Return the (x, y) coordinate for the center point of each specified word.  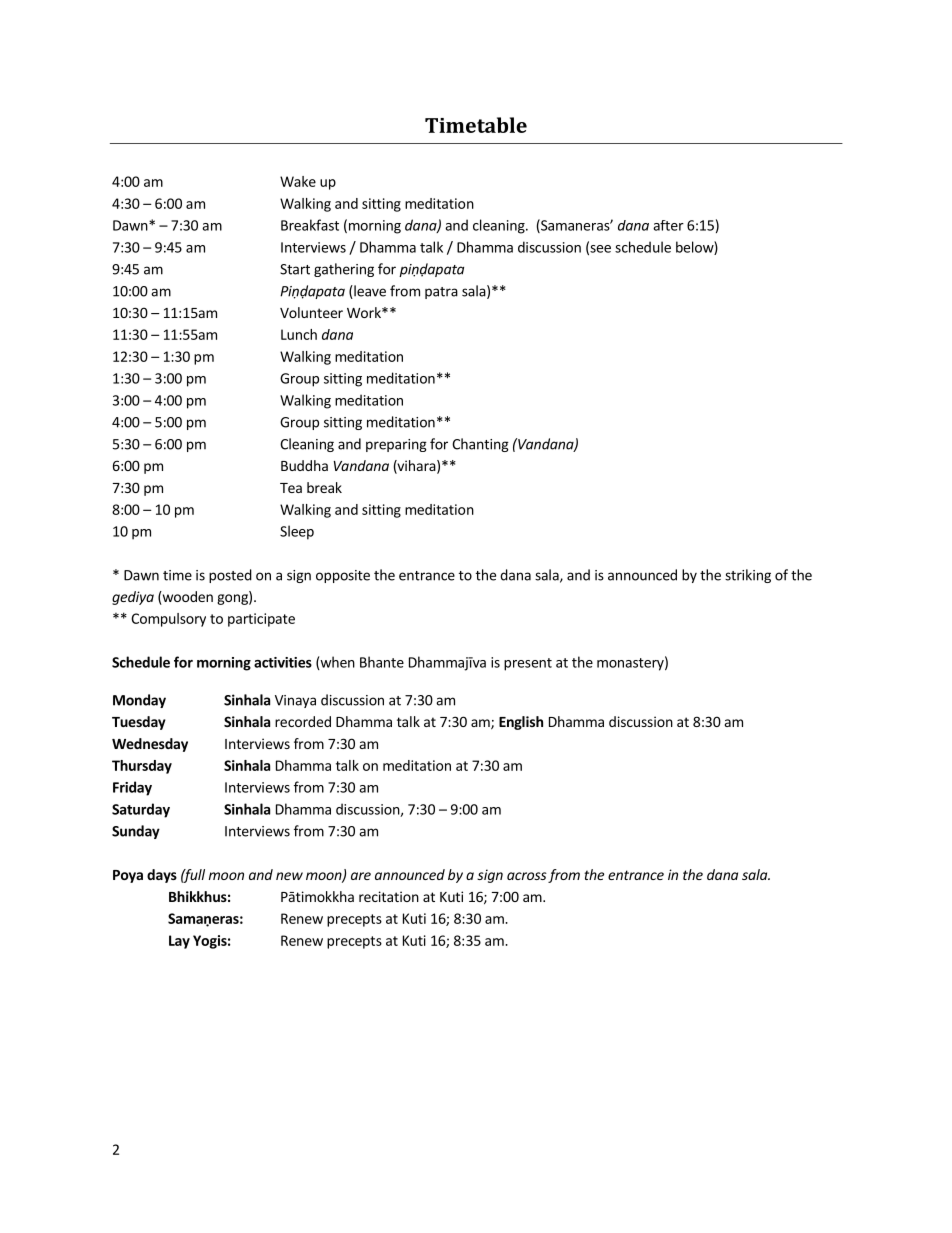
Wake (298, 181)
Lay (179, 942)
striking (748, 576)
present (528, 664)
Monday (139, 701)
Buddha (304, 465)
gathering (344, 270)
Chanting (480, 445)
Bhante (382, 662)
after (668, 225)
